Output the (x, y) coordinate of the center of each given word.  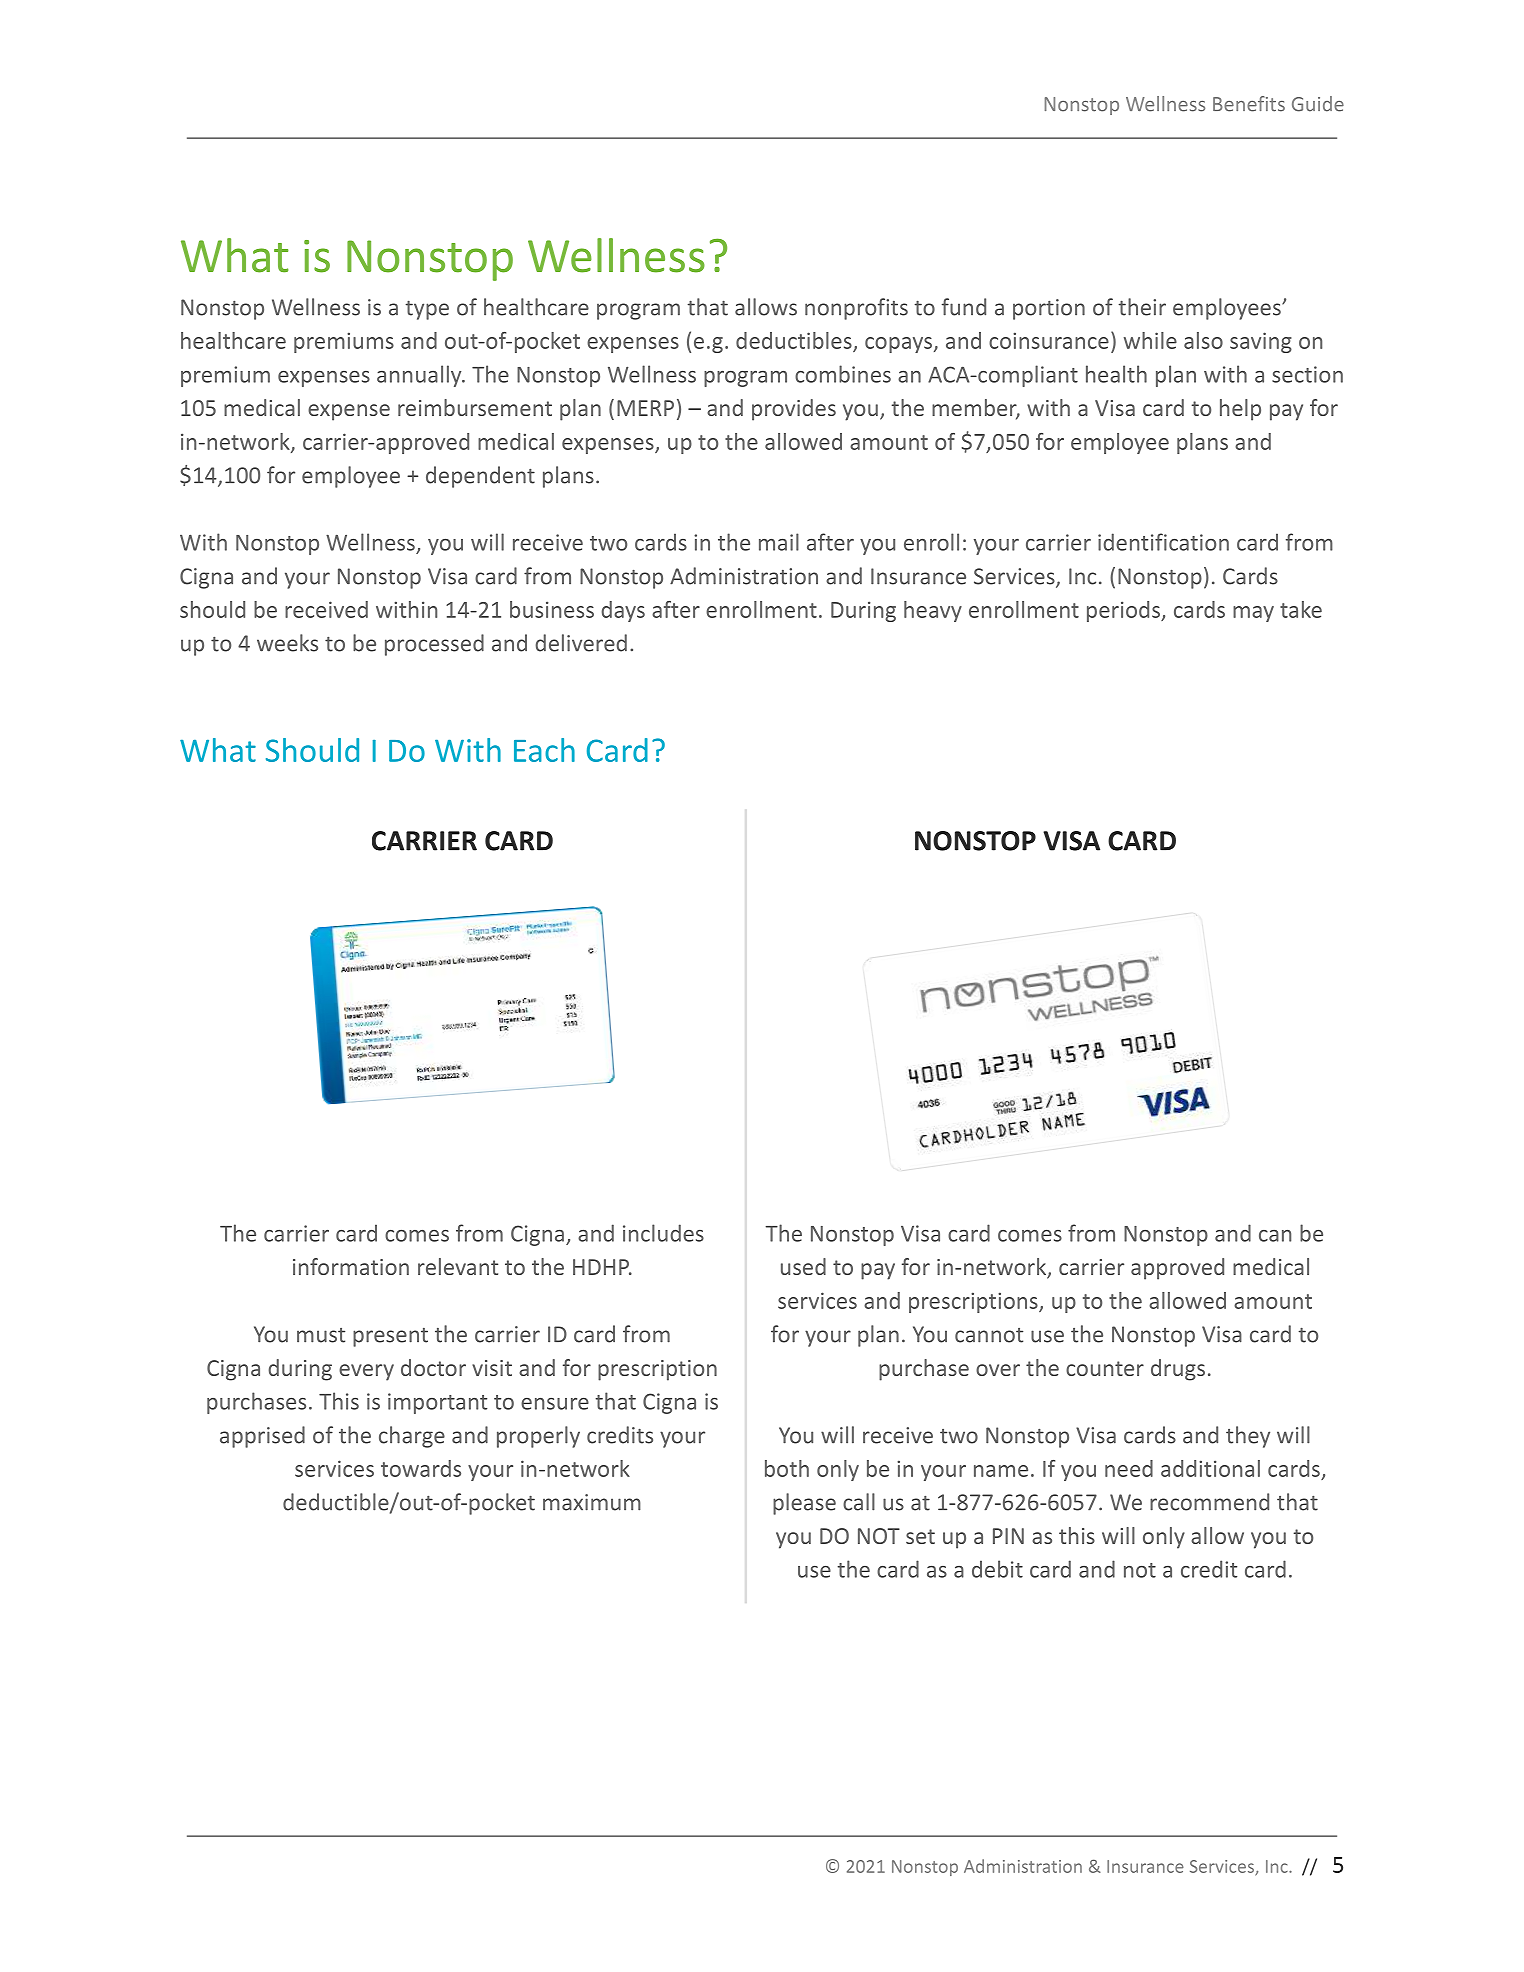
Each (544, 750)
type (427, 310)
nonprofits (856, 309)
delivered (581, 643)
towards (421, 1468)
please (804, 1504)
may (1253, 614)
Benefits (1249, 104)
